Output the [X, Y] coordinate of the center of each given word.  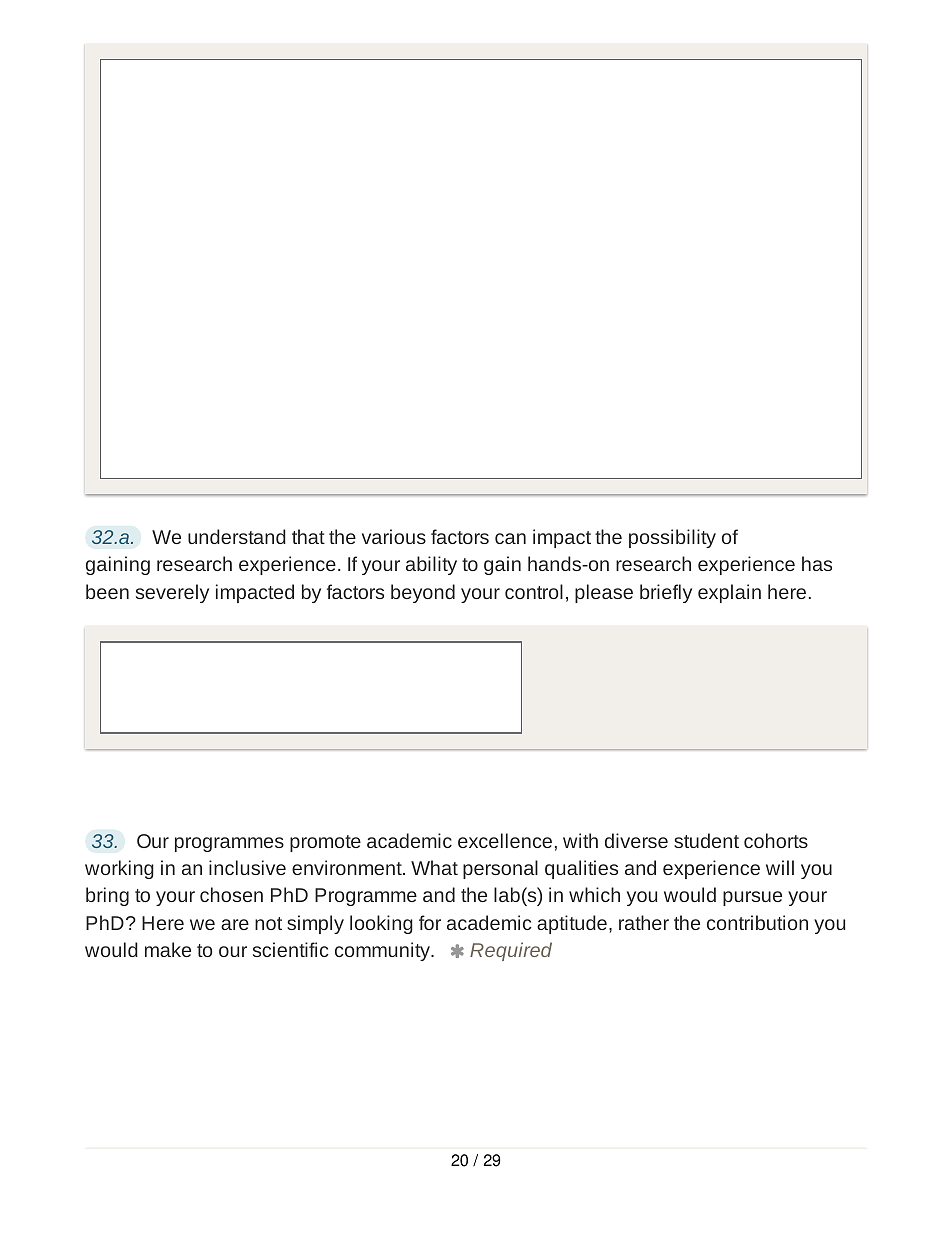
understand [237, 536]
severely [172, 593]
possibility [672, 538]
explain [729, 593]
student [706, 840]
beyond [423, 593]
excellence [505, 840]
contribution [757, 922]
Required [511, 951]
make [168, 949]
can [510, 538]
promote [325, 843]
